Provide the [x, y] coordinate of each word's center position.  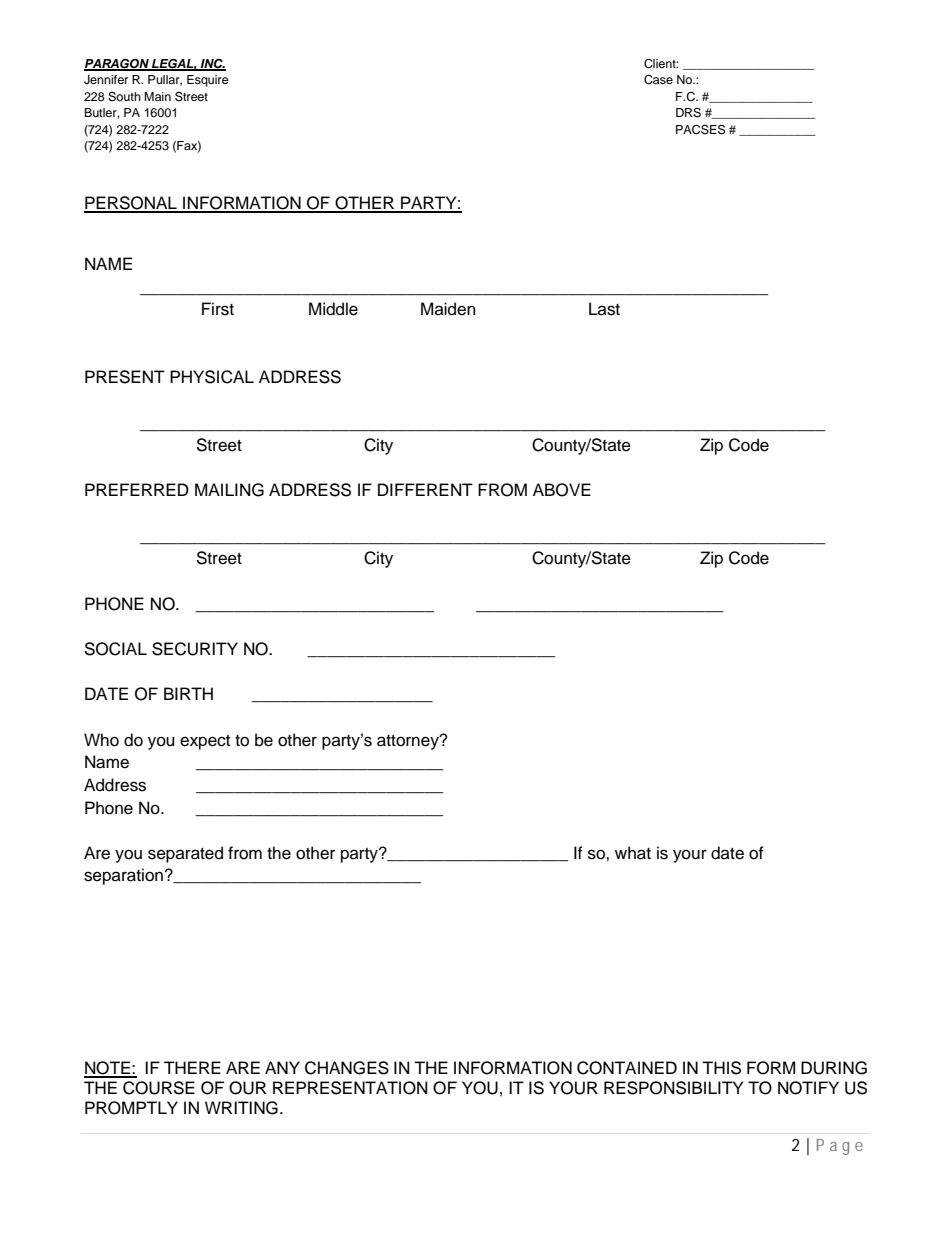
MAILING [229, 490]
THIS [721, 1068]
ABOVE [562, 490]
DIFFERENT [425, 489]
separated [185, 854]
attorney [409, 742]
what [633, 853]
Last [604, 309]
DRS [688, 113]
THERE [192, 1067]
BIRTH [188, 693]
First [218, 309]
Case [658, 80]
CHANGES [347, 1068]
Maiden [448, 309]
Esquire [208, 81]
